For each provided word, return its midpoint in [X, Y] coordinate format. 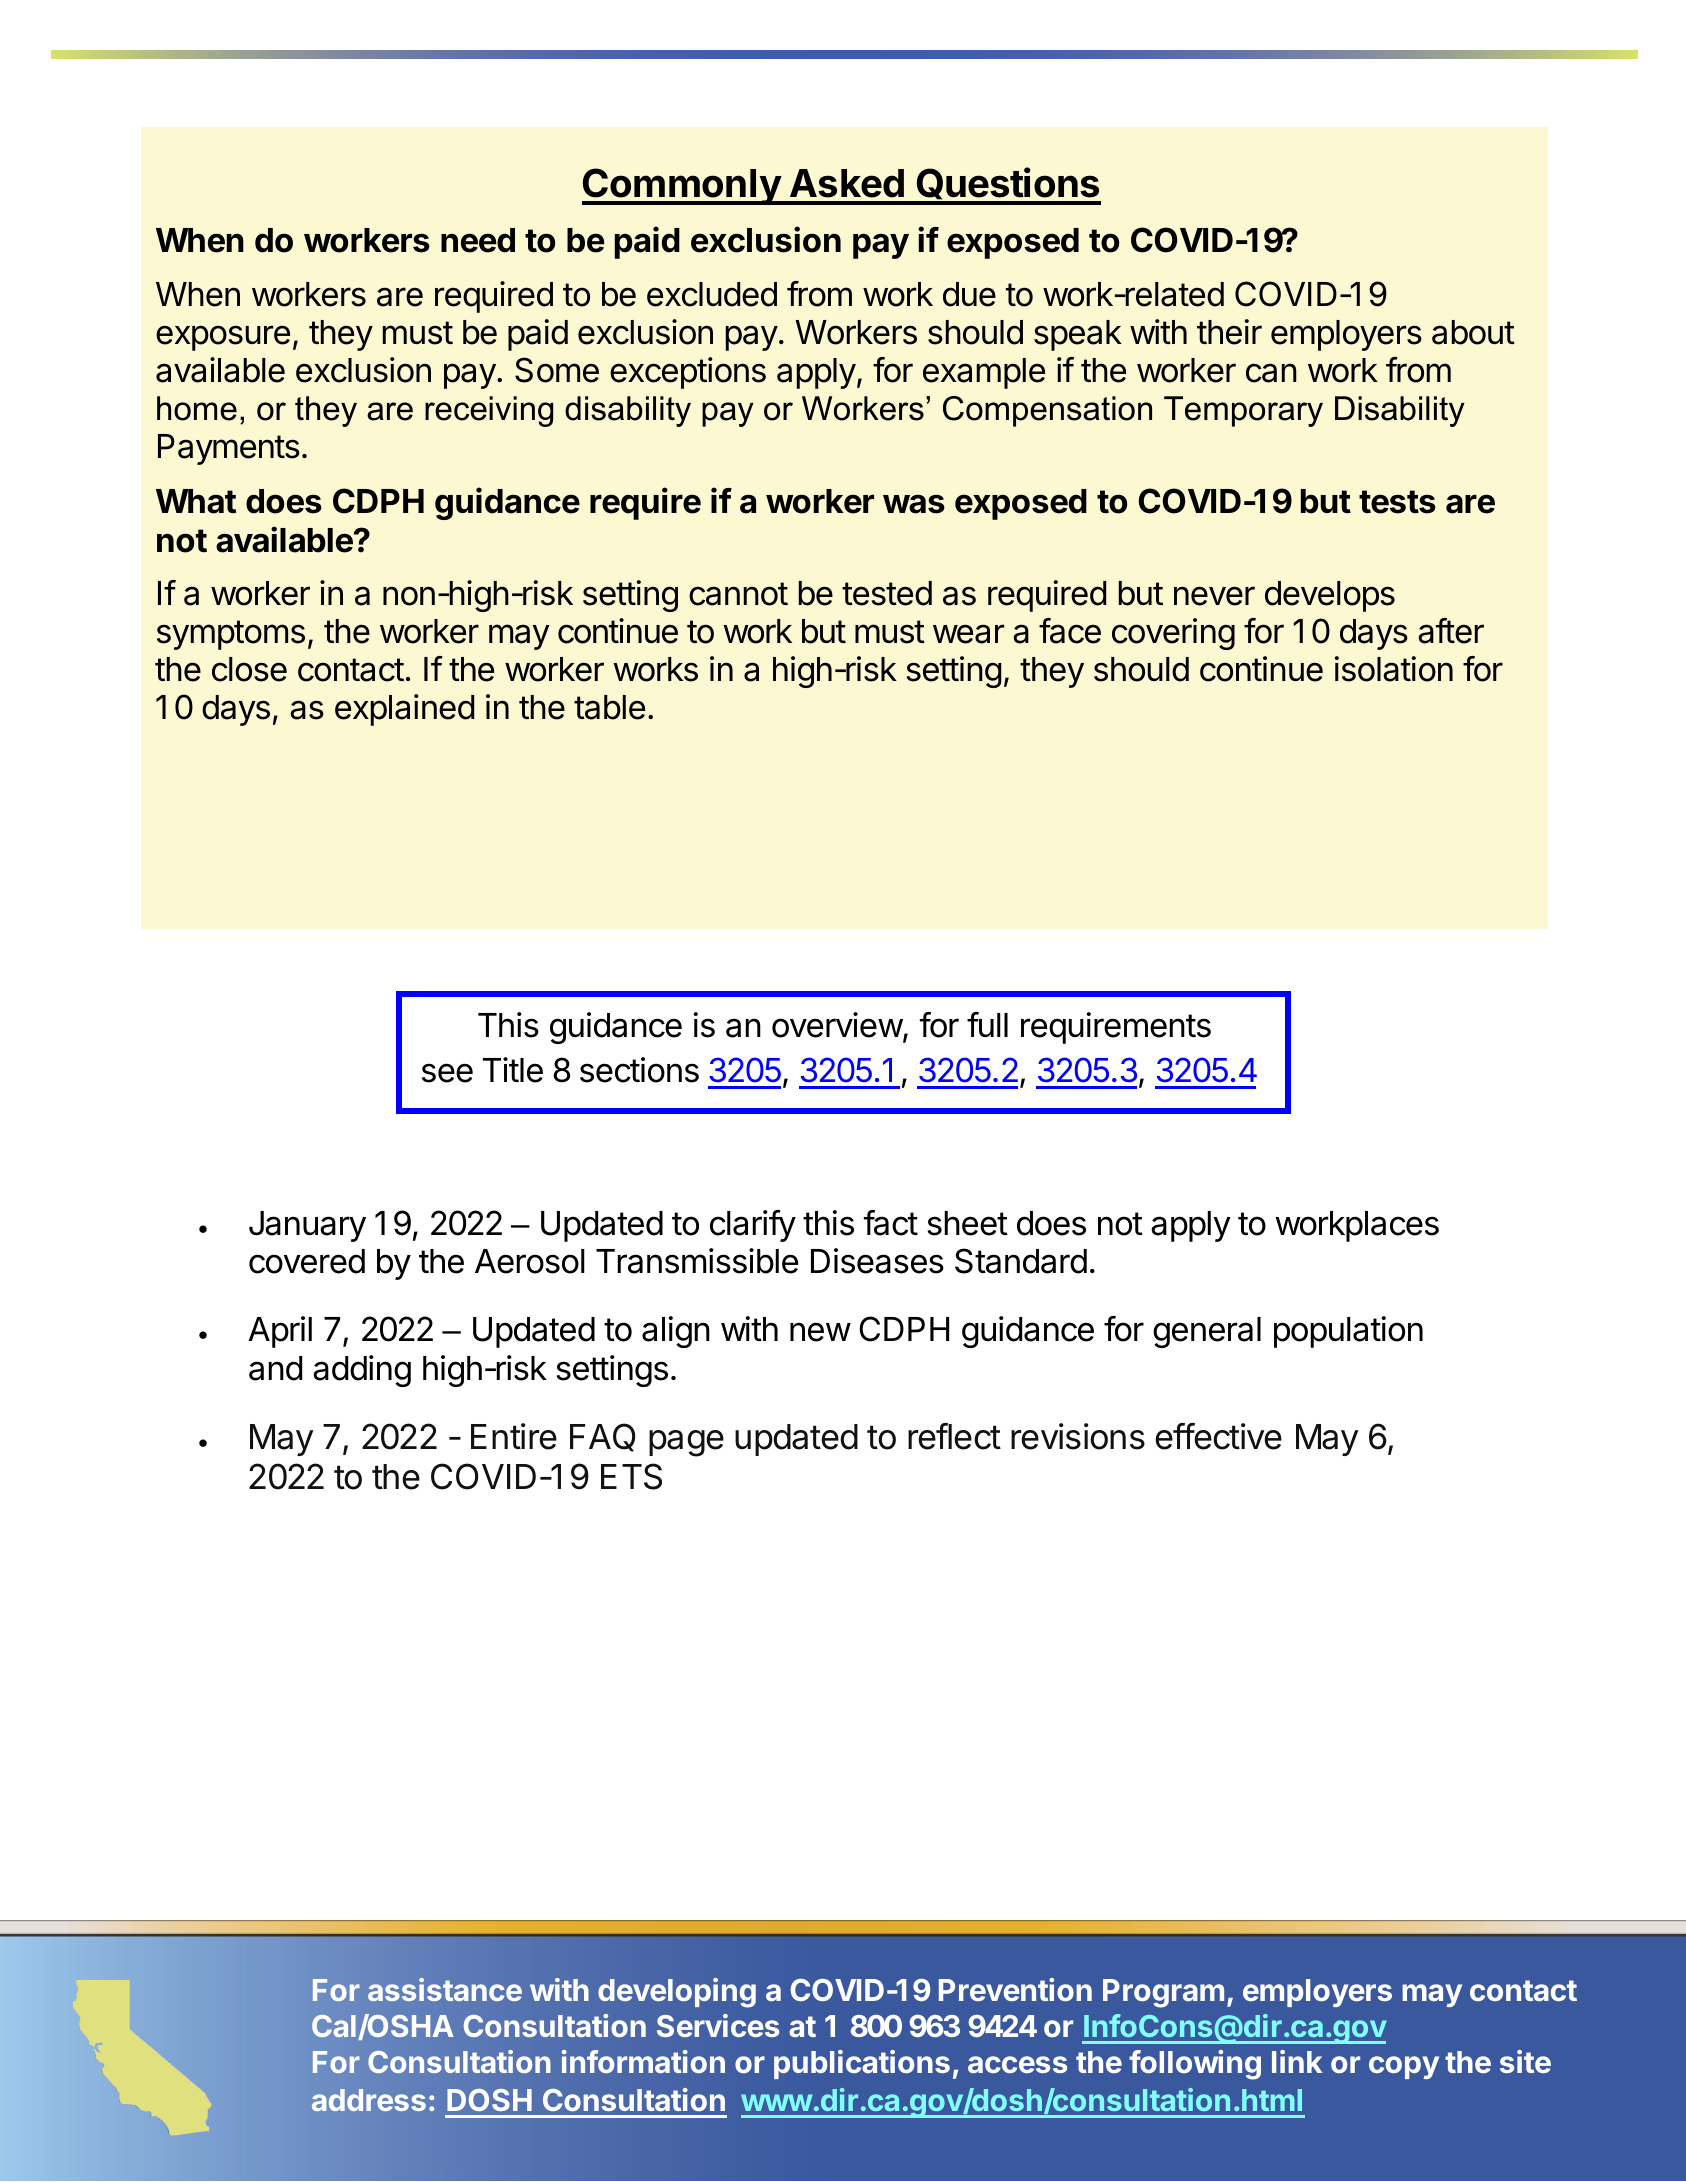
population [1348, 1332]
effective [1218, 1436]
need [478, 240]
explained [404, 710]
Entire [514, 1436]
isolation [1394, 669]
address [369, 2100]
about [1473, 332]
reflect [954, 1436]
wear [968, 634]
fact [891, 1223]
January [307, 1226]
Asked [847, 183]
